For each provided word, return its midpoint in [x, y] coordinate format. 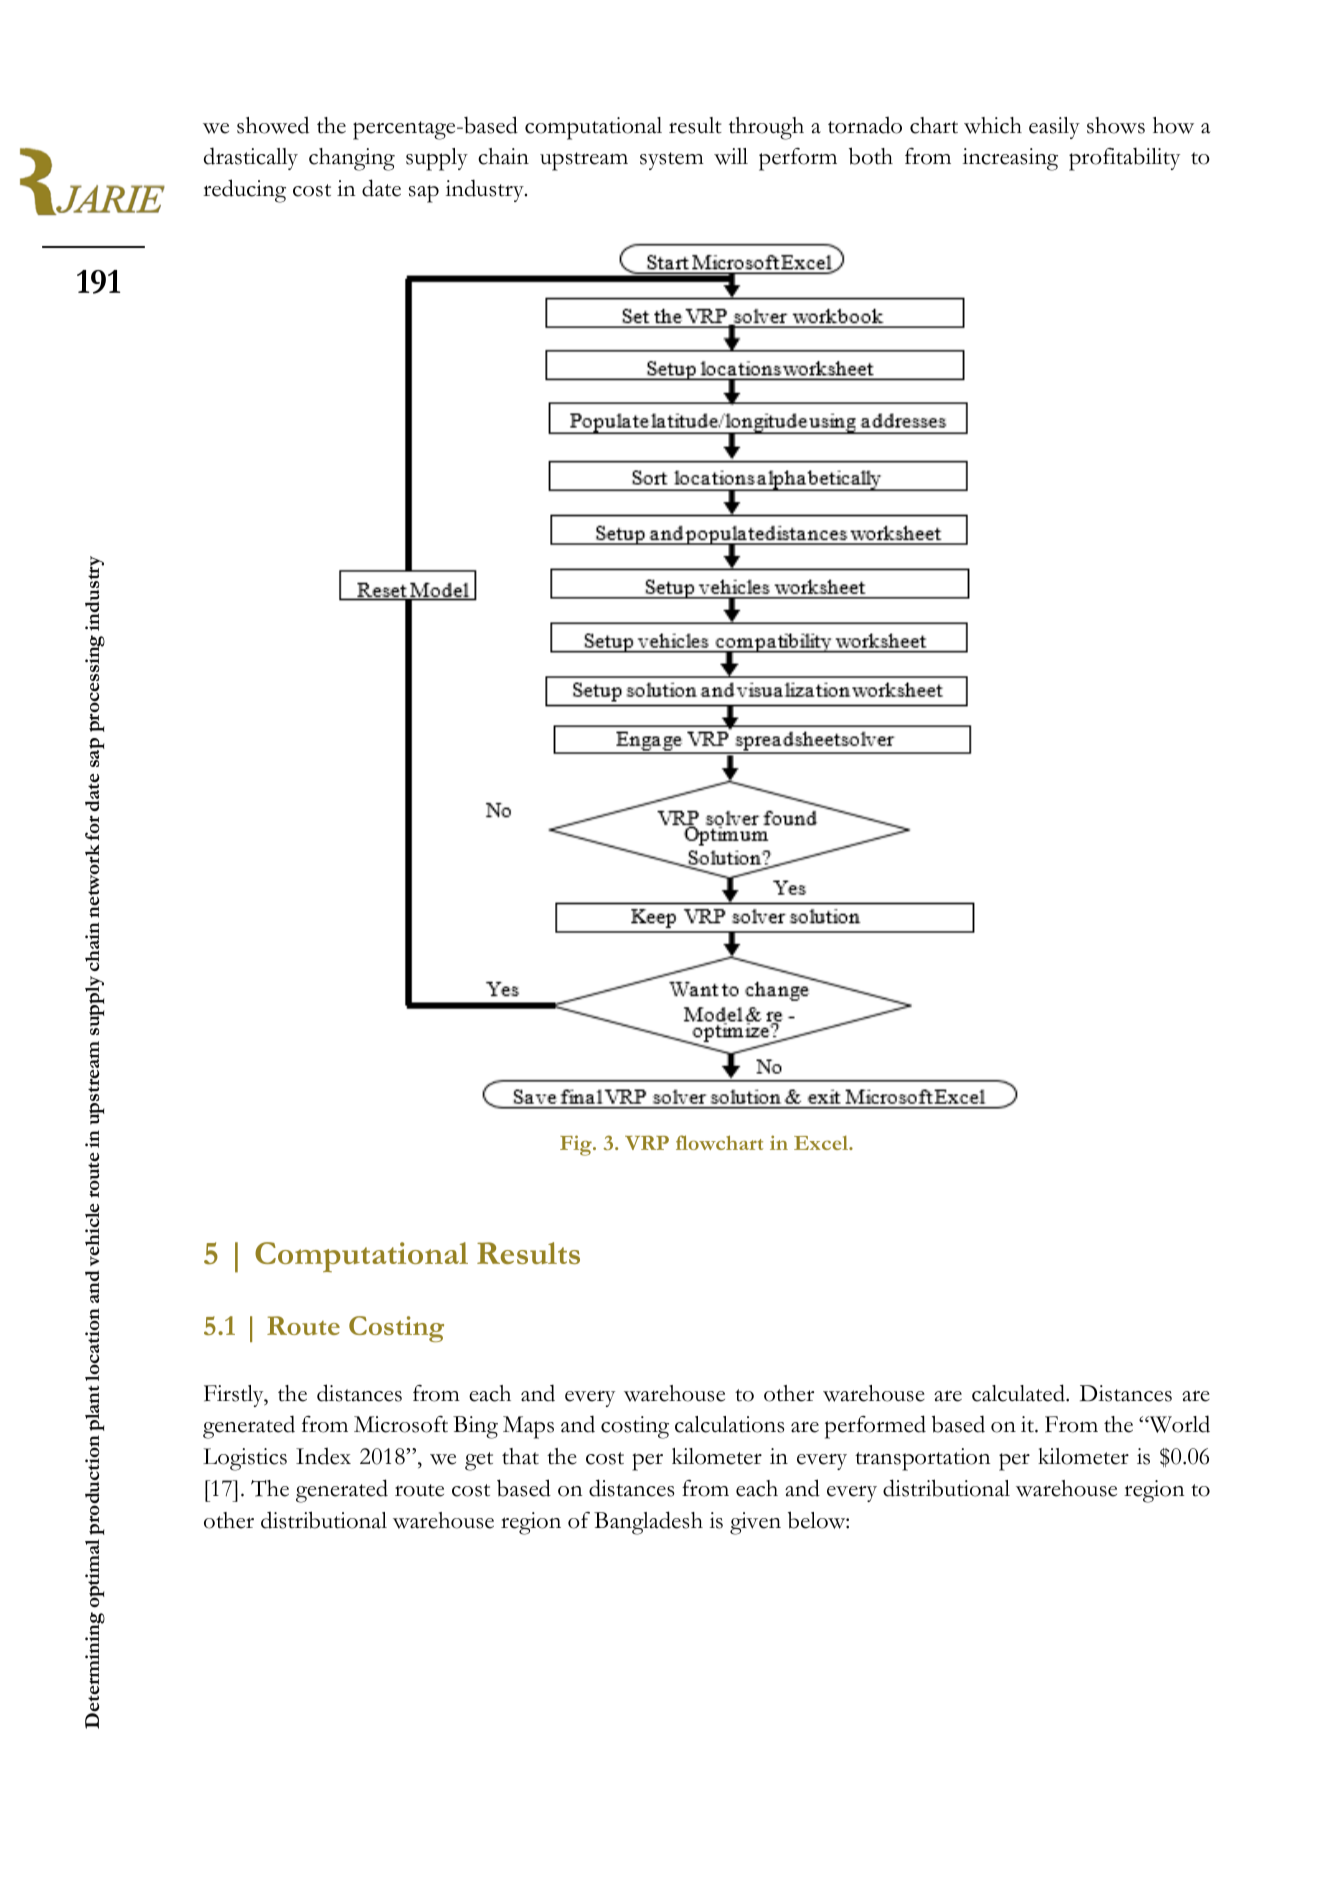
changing [352, 159]
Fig [577, 1145]
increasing [1010, 159]
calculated [1019, 1393]
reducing [244, 191]
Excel [822, 1143]
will [731, 156]
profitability [1124, 159]
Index [323, 1456]
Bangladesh [648, 1523]
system [672, 161]
